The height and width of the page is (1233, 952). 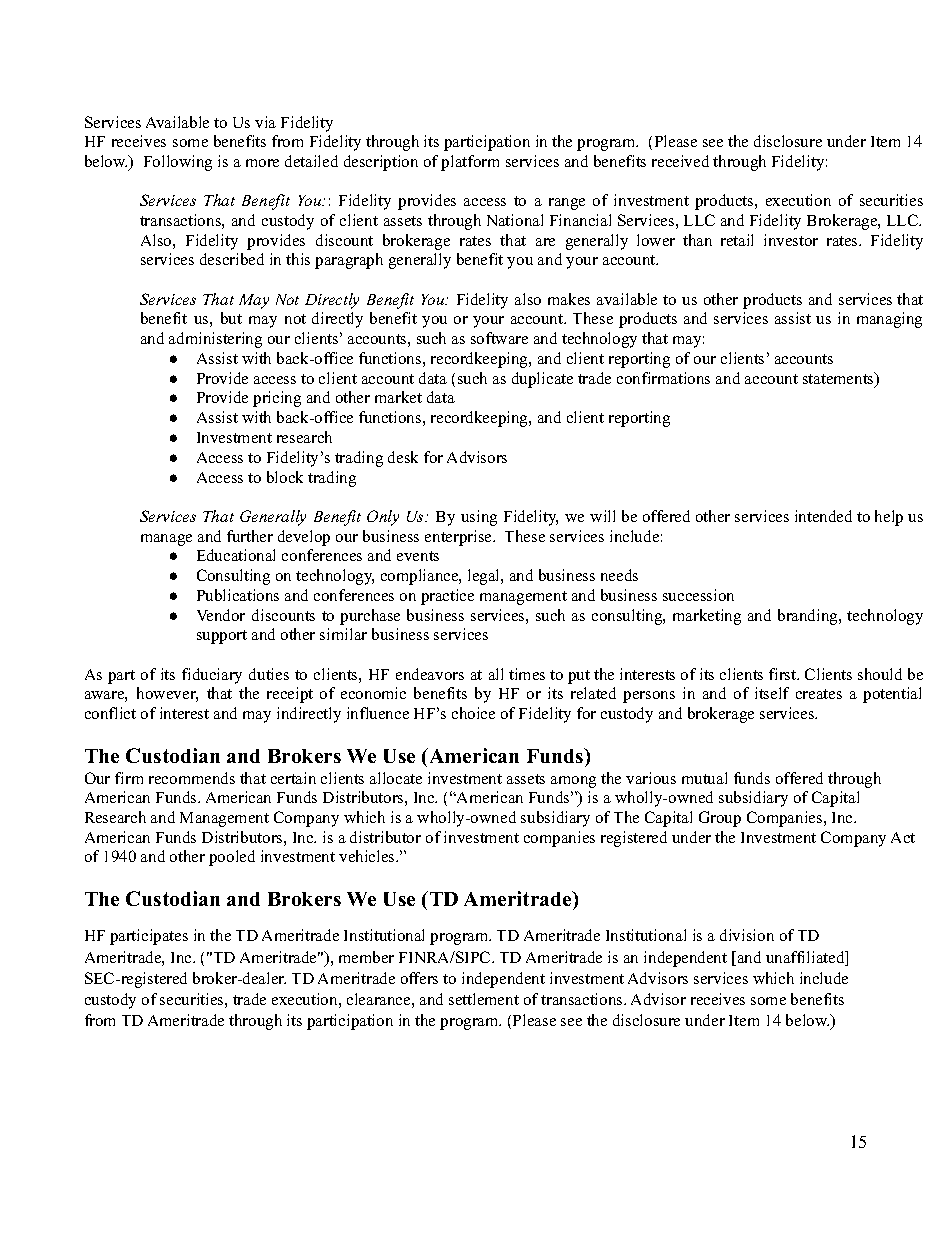 What do you see at coordinates (823, 516) in the page?
I see `intended` at bounding box center [823, 516].
